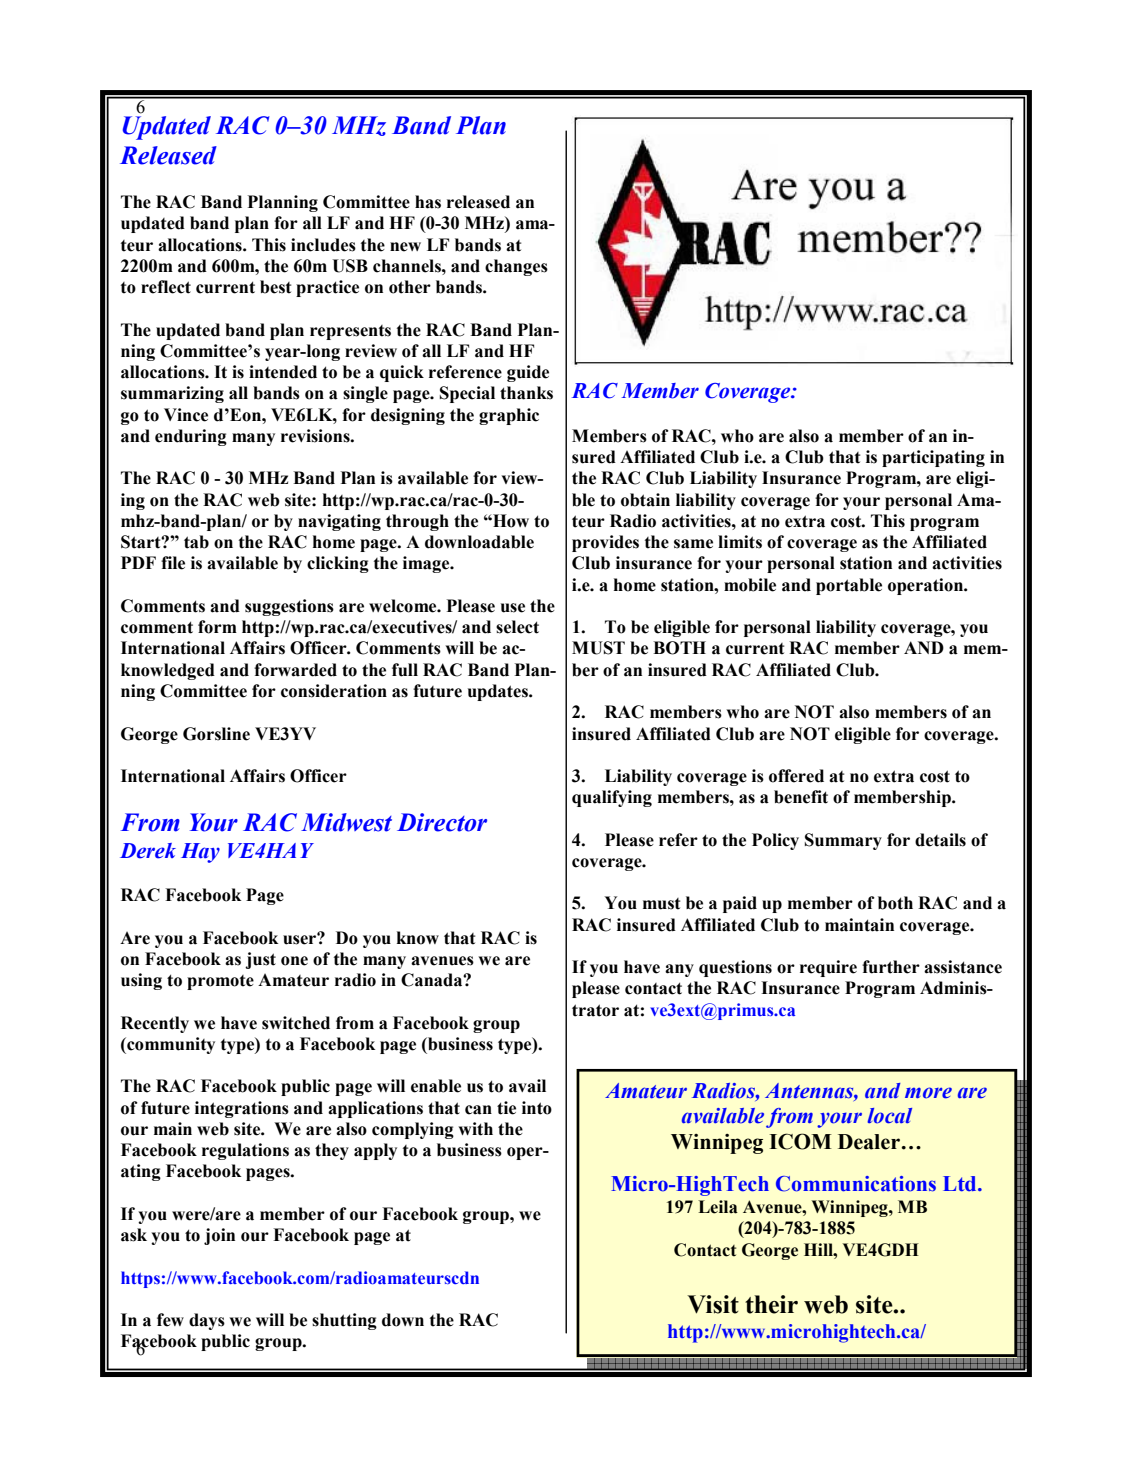 The height and width of the screenshot is (1464, 1132). What do you see at coordinates (612, 798) in the screenshot?
I see `qualifying` at bounding box center [612, 798].
